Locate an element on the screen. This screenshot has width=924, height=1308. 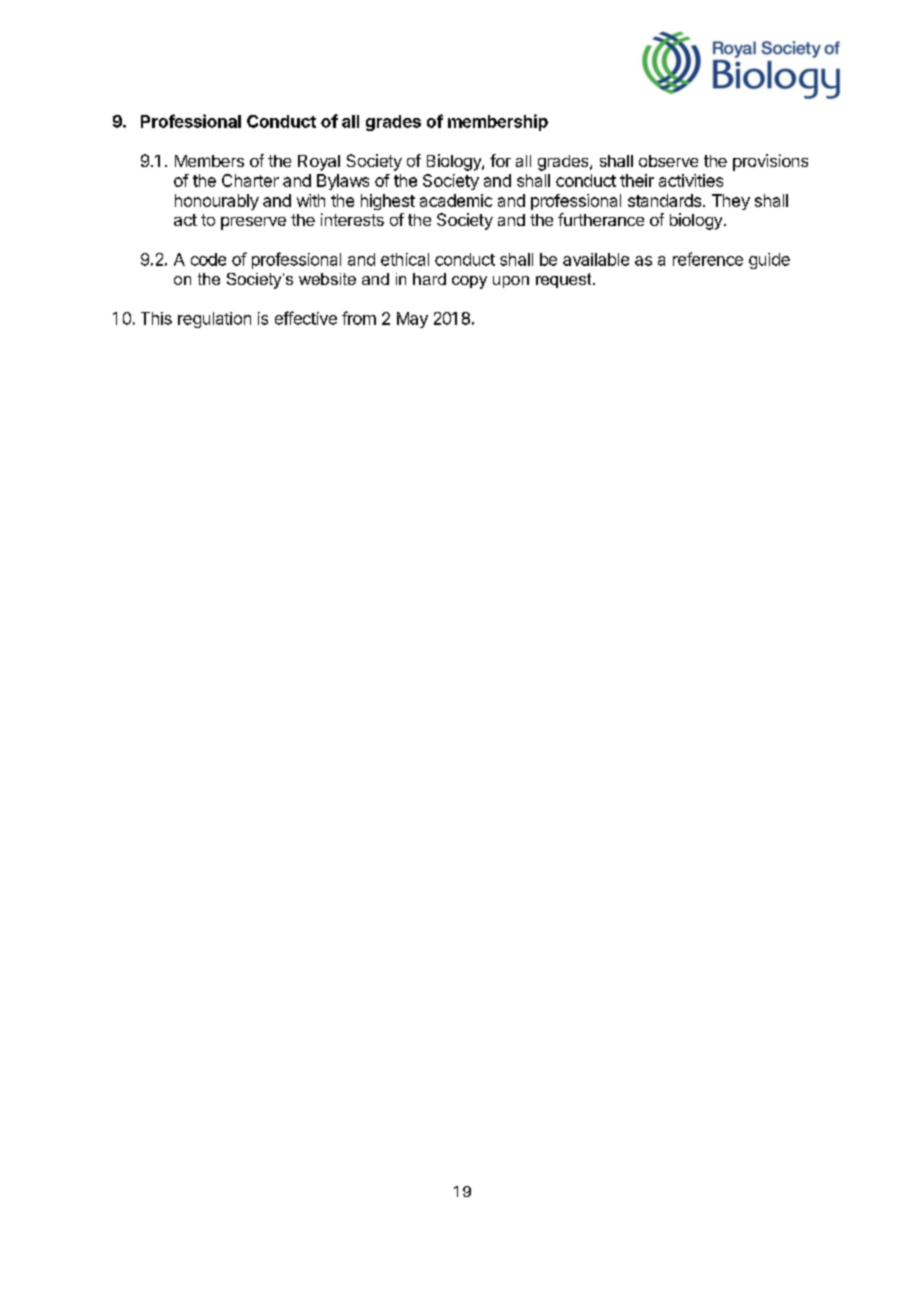
observe is located at coordinates (668, 161).
